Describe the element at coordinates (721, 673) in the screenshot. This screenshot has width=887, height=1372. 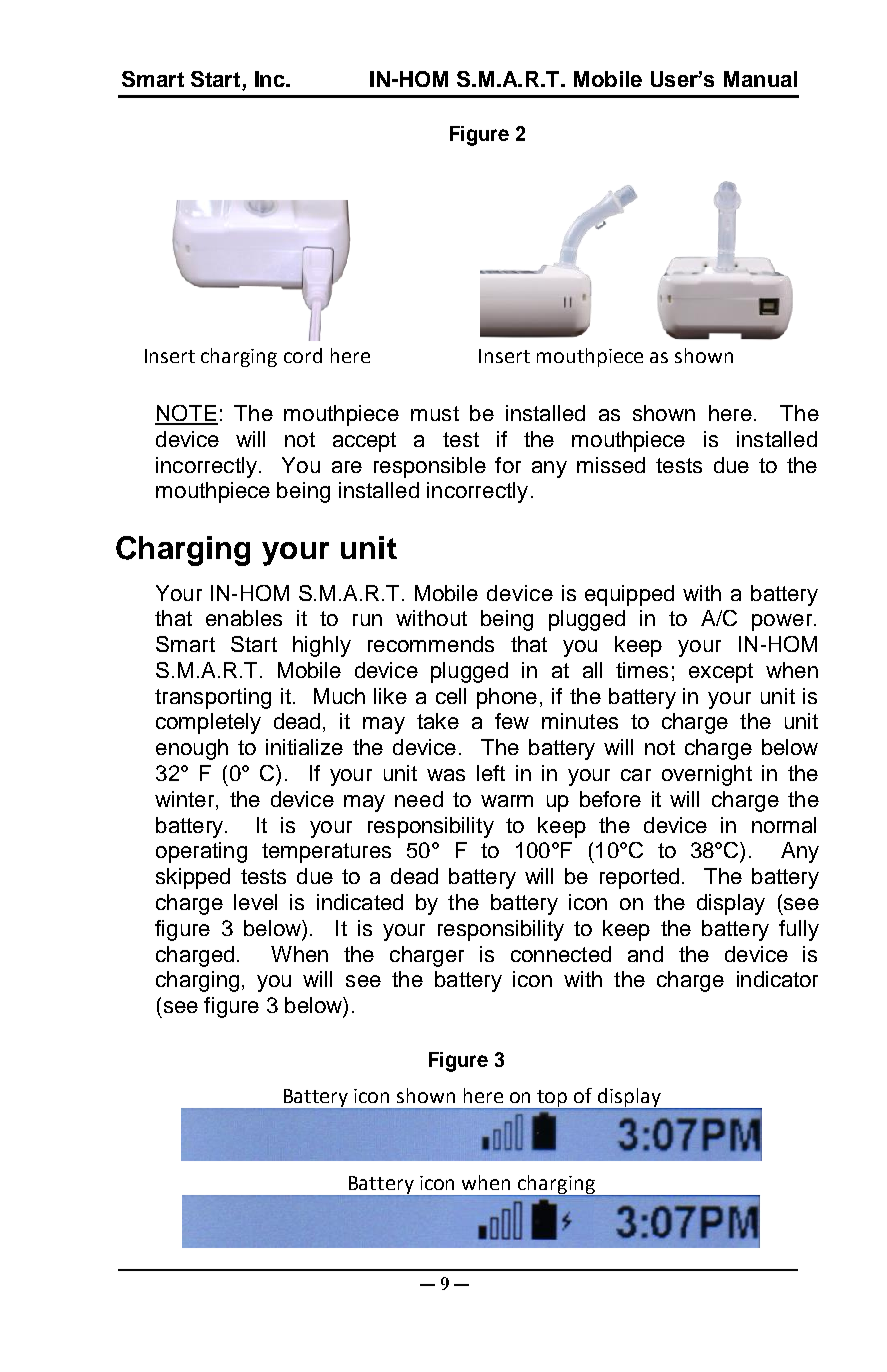
I see `except` at that location.
